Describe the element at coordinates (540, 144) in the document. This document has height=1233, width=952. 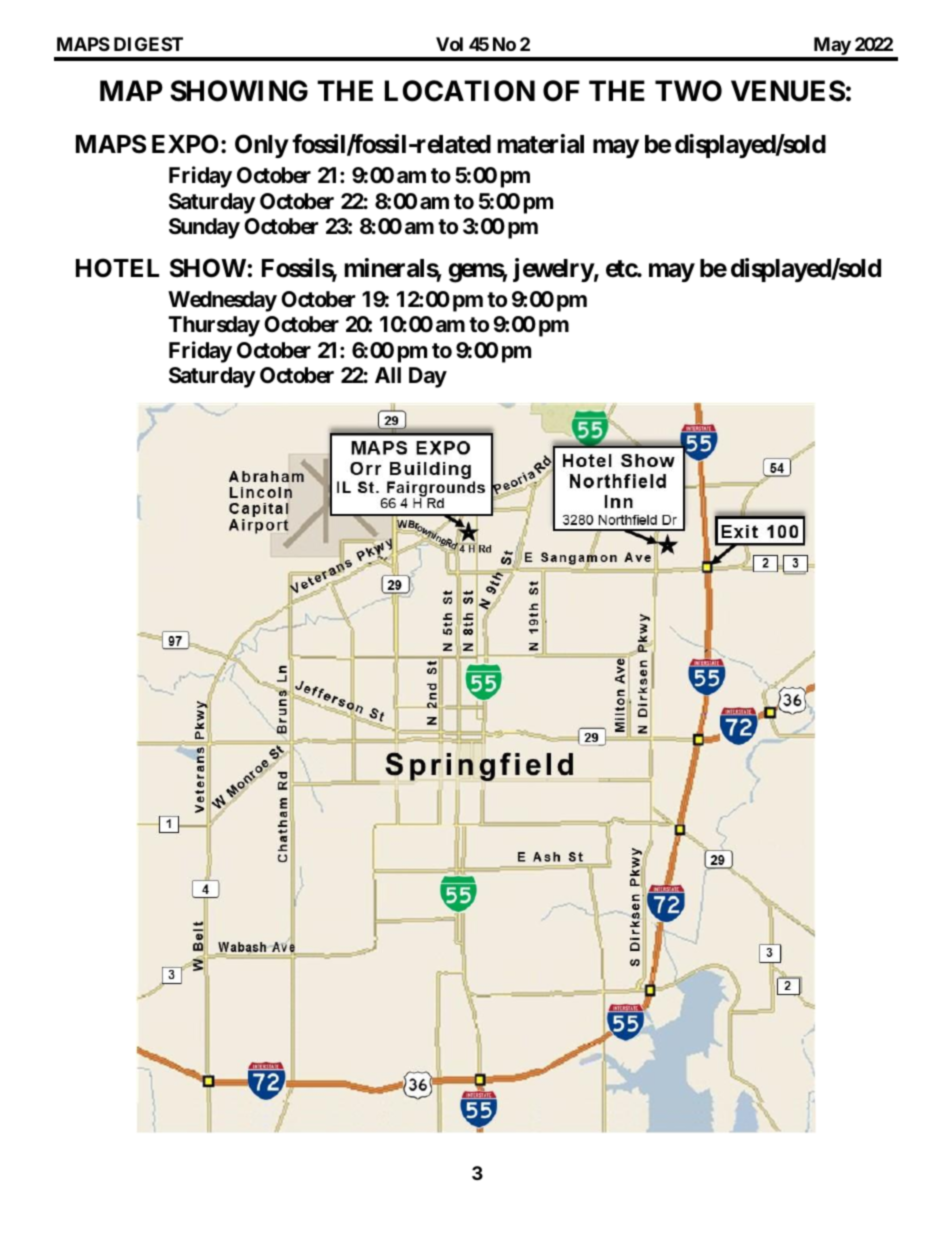
I see `material` at that location.
